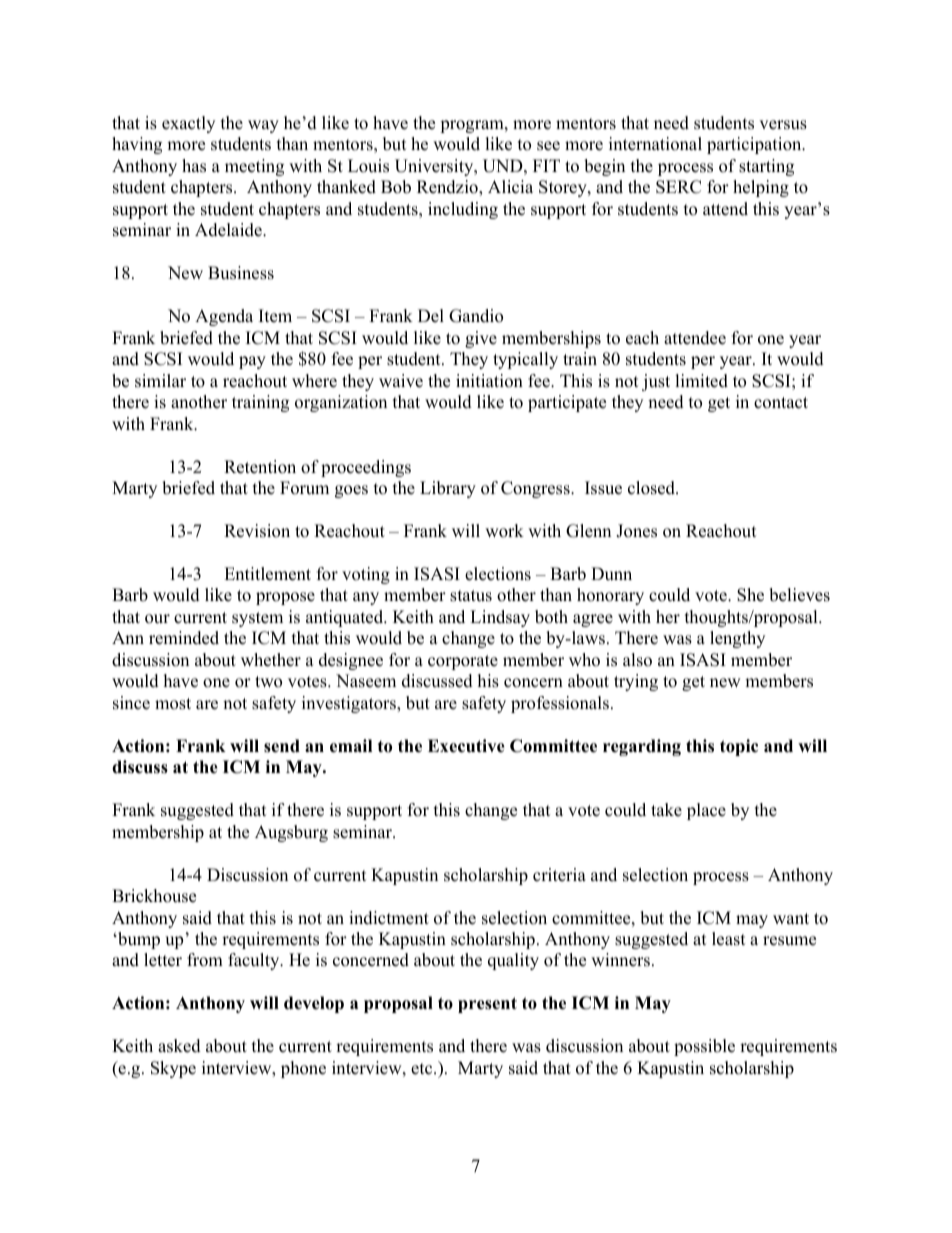  Describe the element at coordinates (466, 746) in the screenshot. I see `Executive` at that location.
